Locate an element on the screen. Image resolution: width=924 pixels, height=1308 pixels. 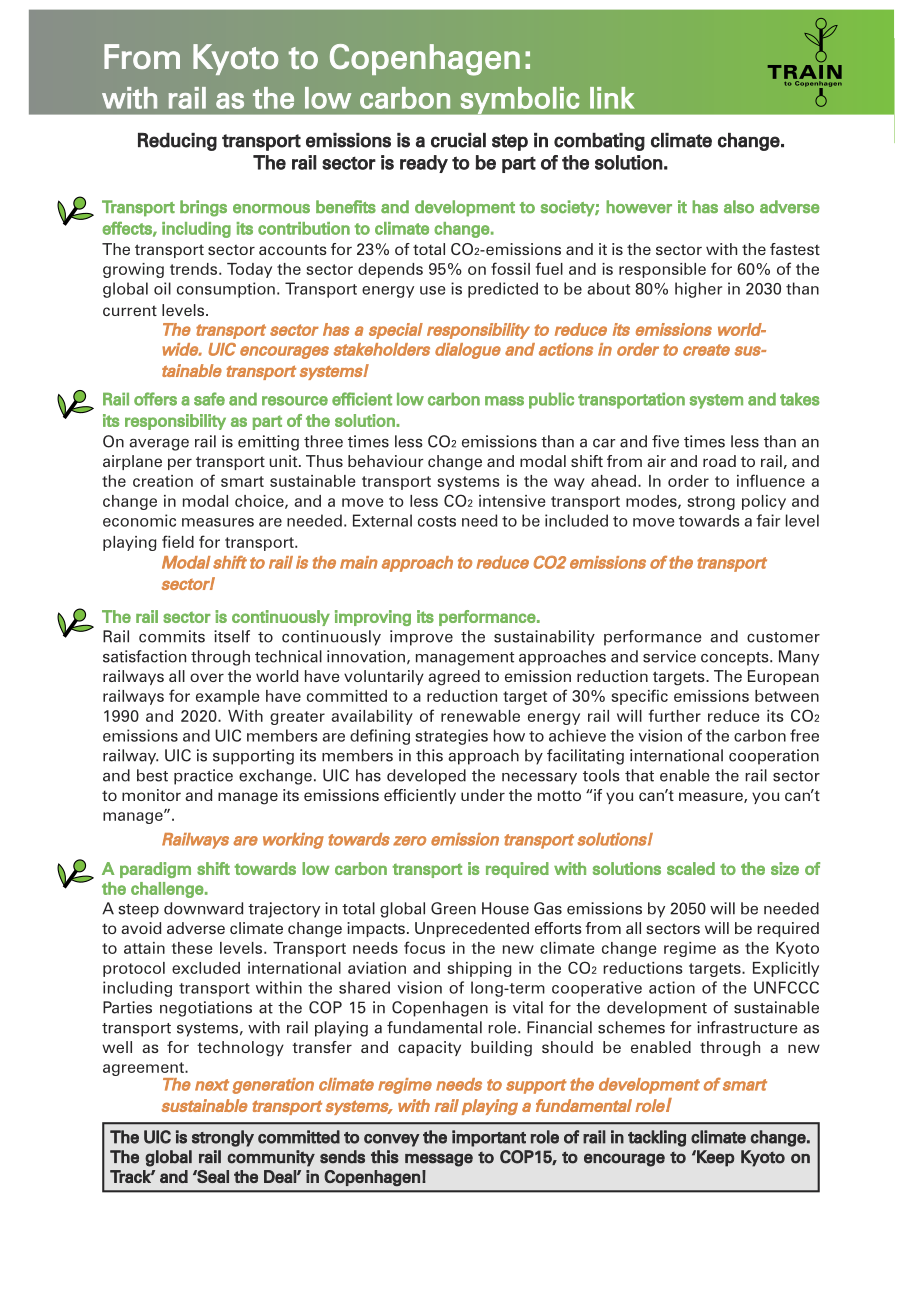
also is located at coordinates (739, 207).
